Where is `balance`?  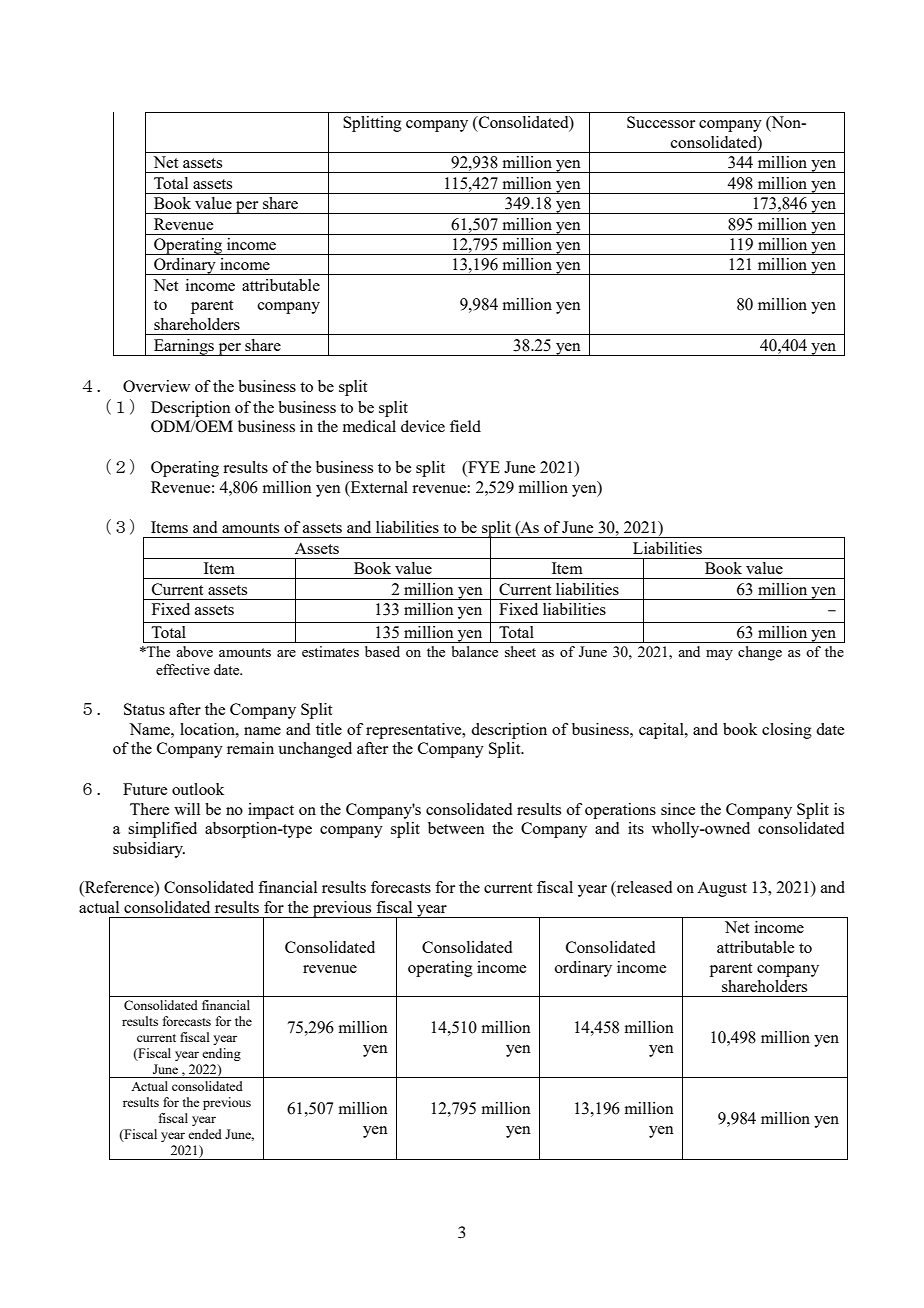
balance is located at coordinates (475, 651).
